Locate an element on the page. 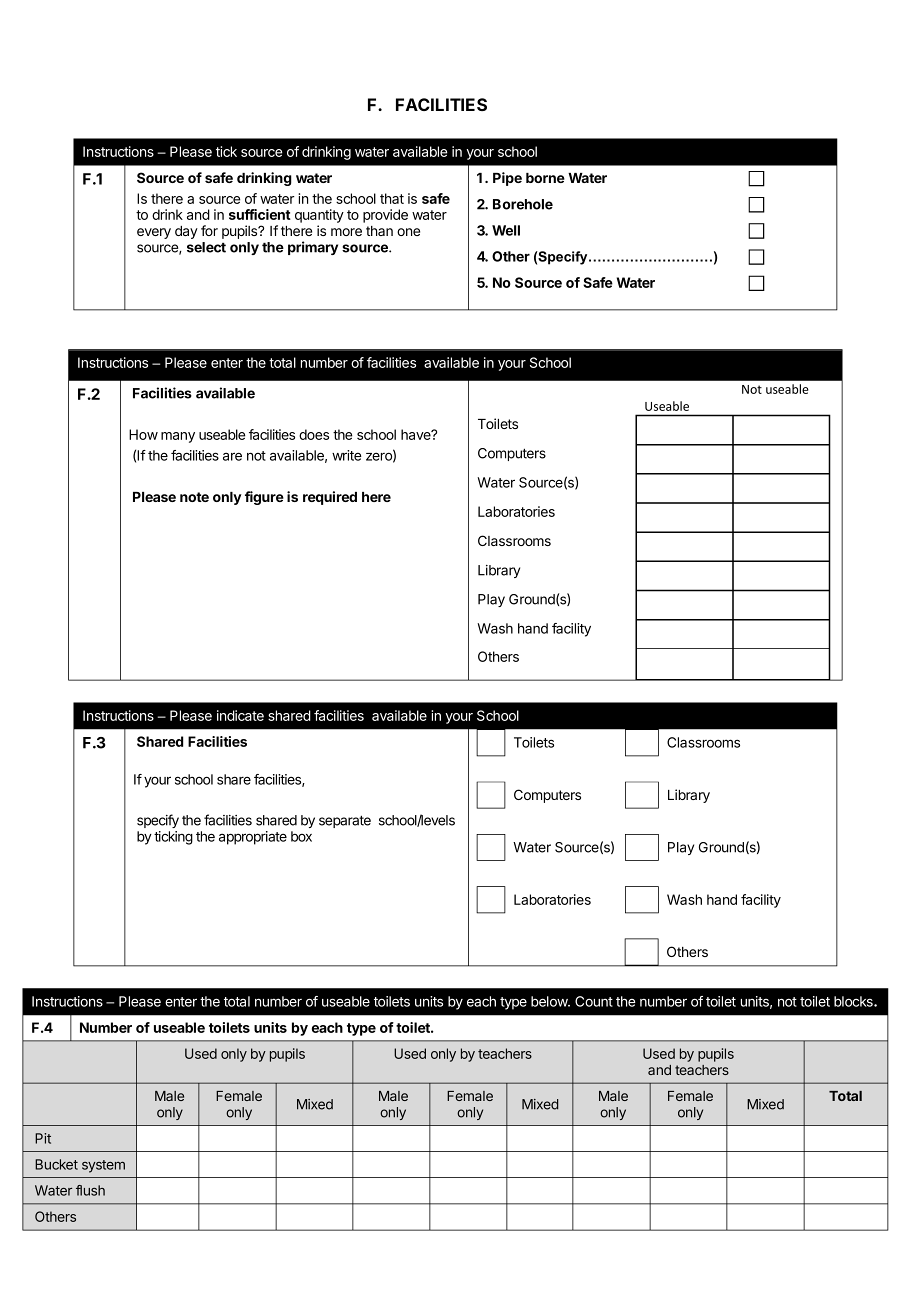  system is located at coordinates (103, 1166).
